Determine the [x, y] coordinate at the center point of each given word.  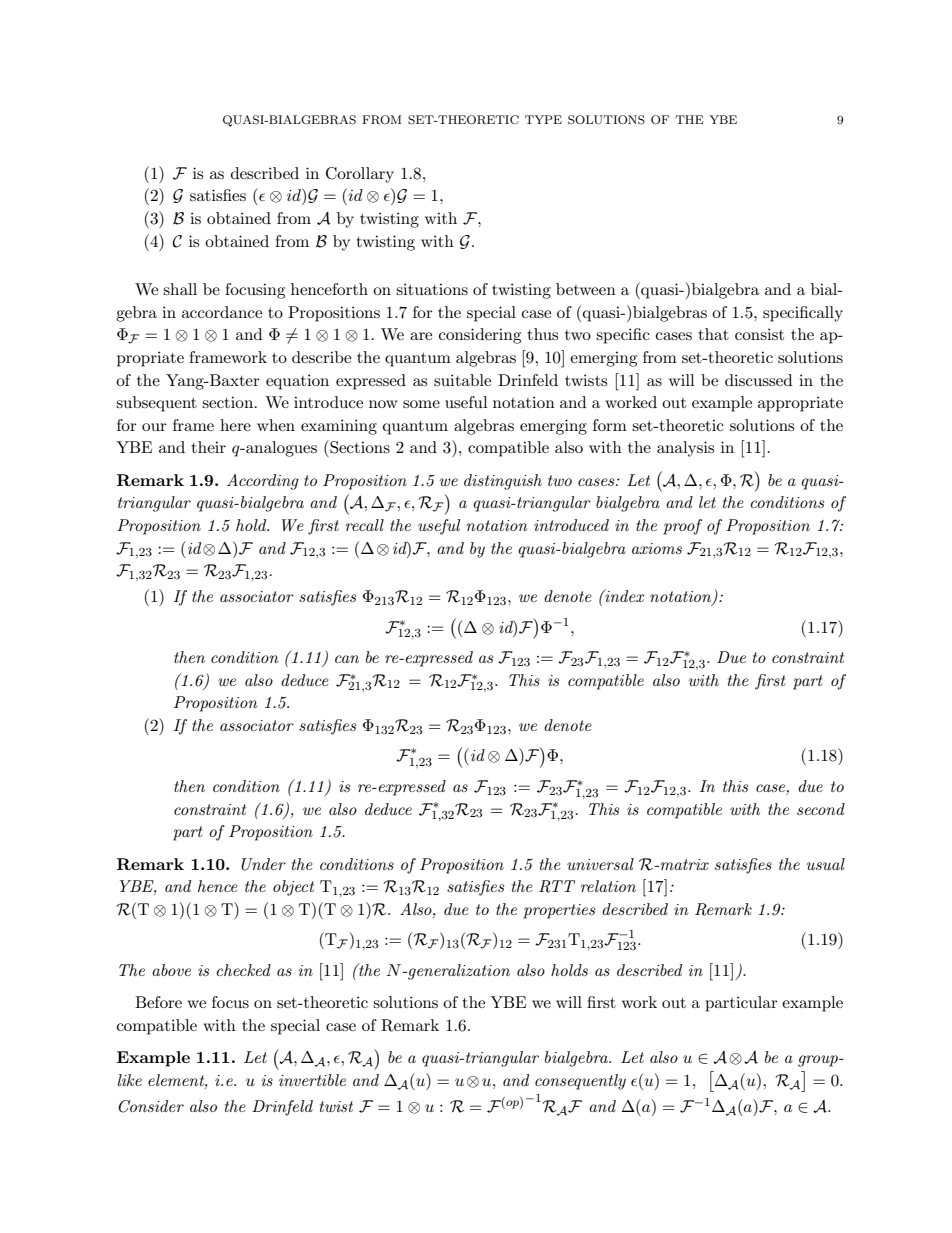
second [821, 809]
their [208, 447]
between [586, 289]
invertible [312, 1080]
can [347, 659]
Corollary [360, 175]
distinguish [503, 482]
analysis [685, 449]
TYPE [543, 119]
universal [600, 864]
